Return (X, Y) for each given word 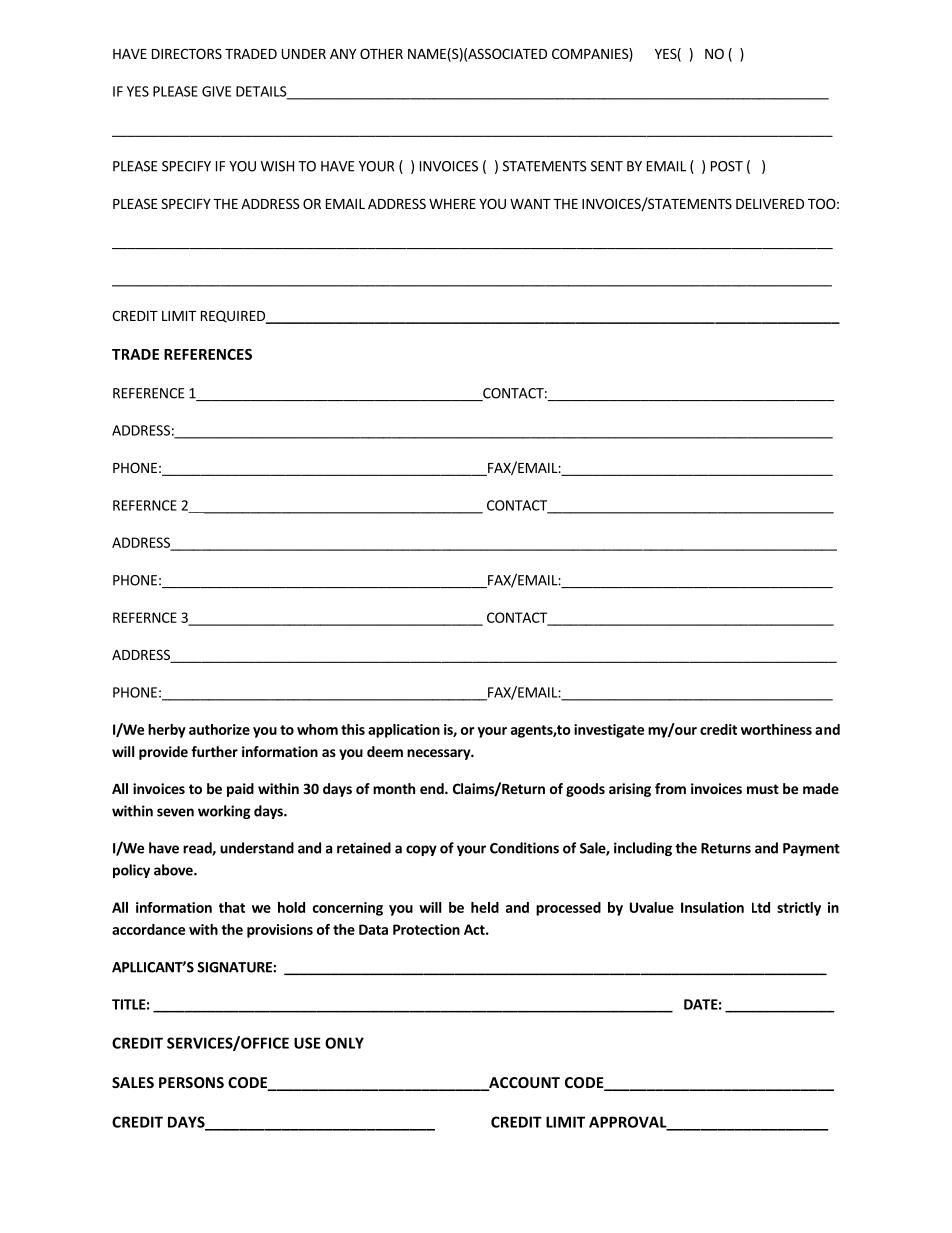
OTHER (381, 53)
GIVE (216, 91)
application (404, 731)
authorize (219, 729)
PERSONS (191, 1082)
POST (727, 166)
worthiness (776, 729)
